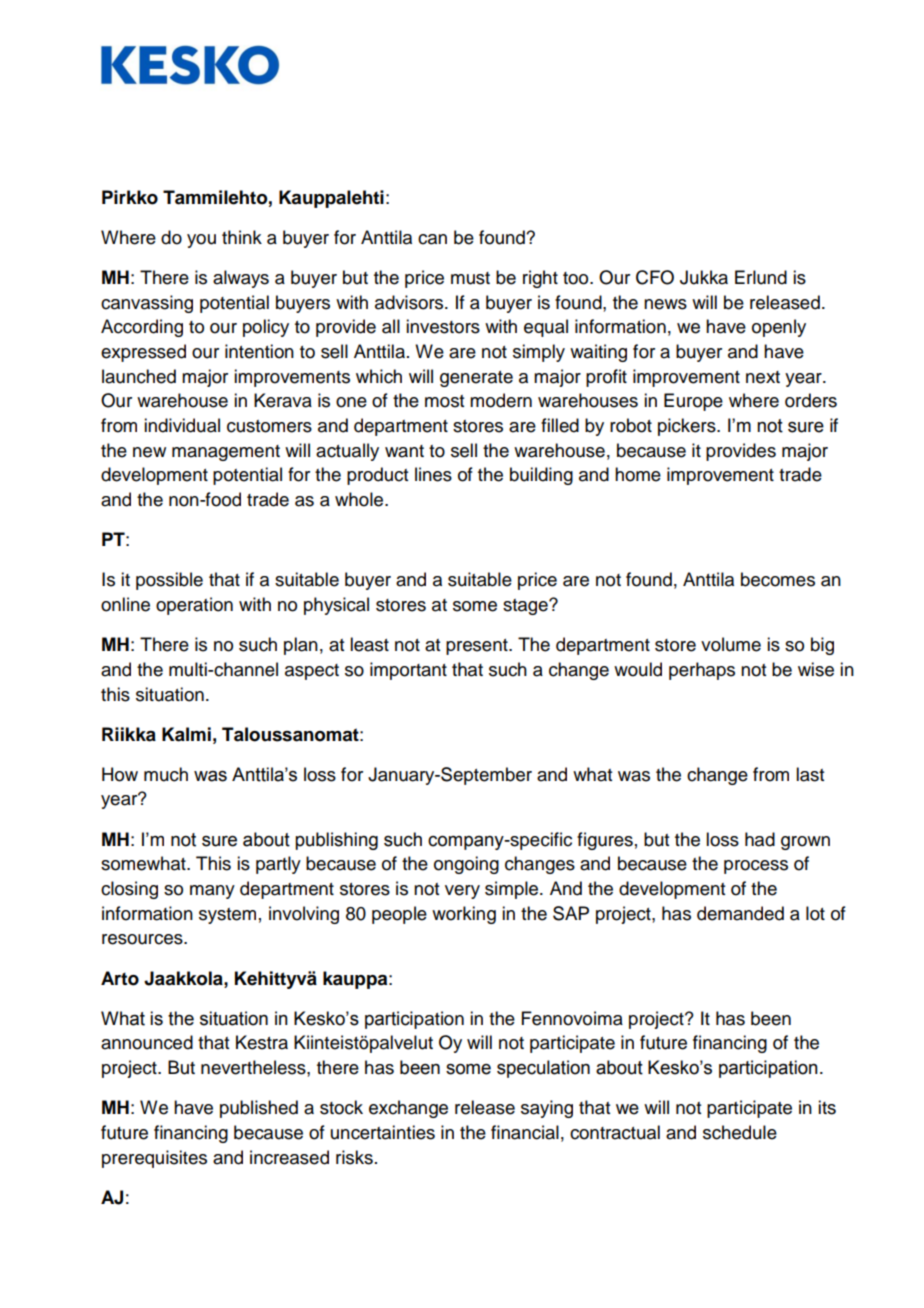  What do you see at coordinates (760, 839) in the screenshot?
I see `had` at bounding box center [760, 839].
